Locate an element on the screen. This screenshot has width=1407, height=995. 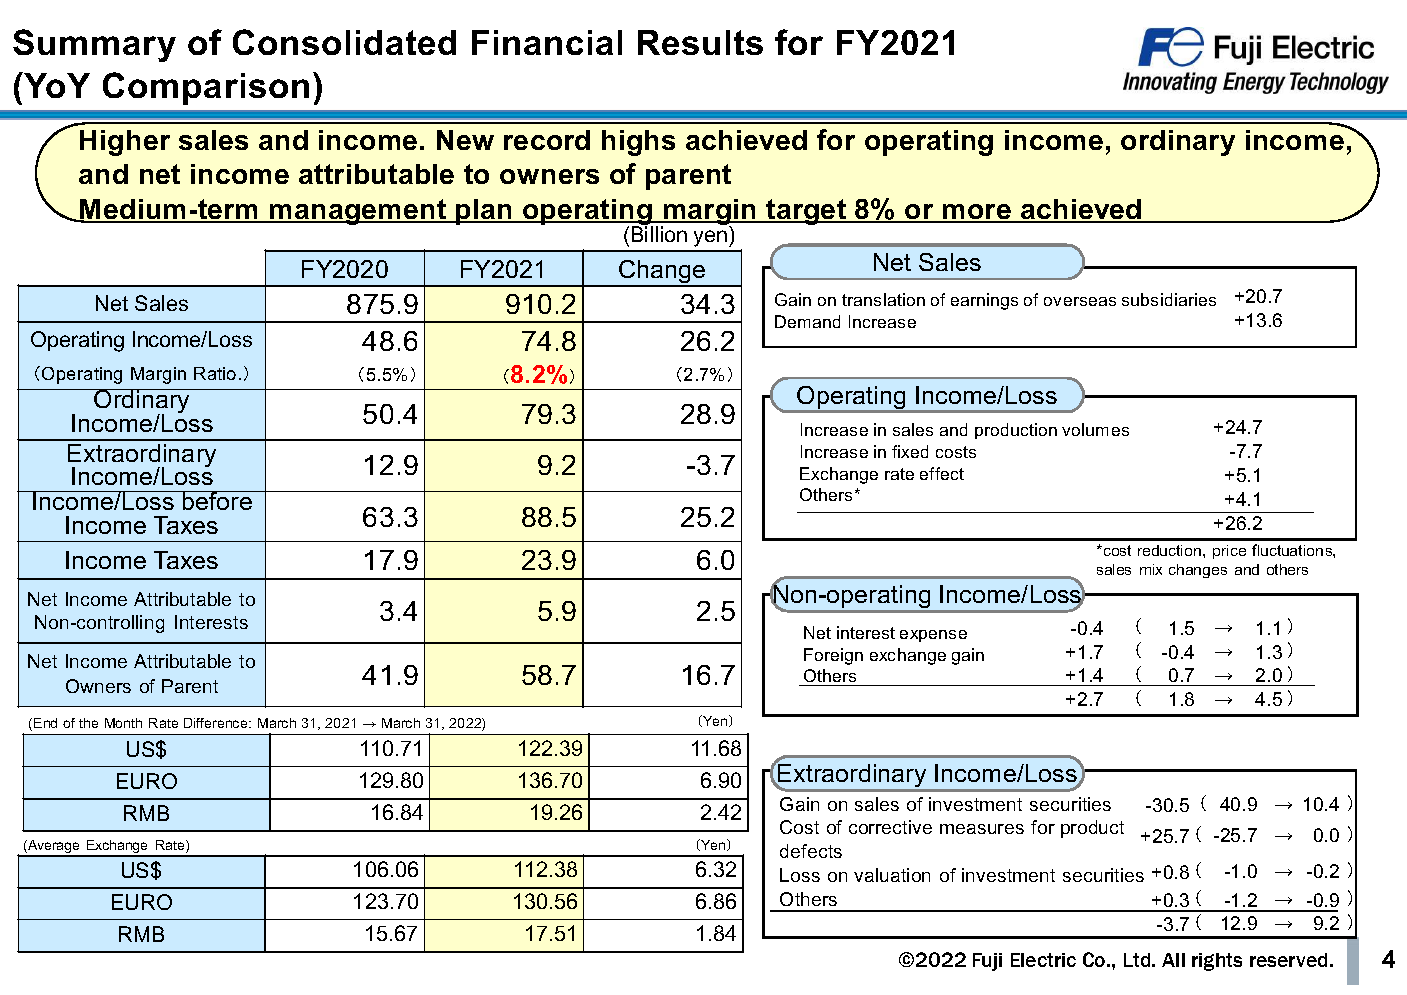
Difference is located at coordinates (217, 723).
